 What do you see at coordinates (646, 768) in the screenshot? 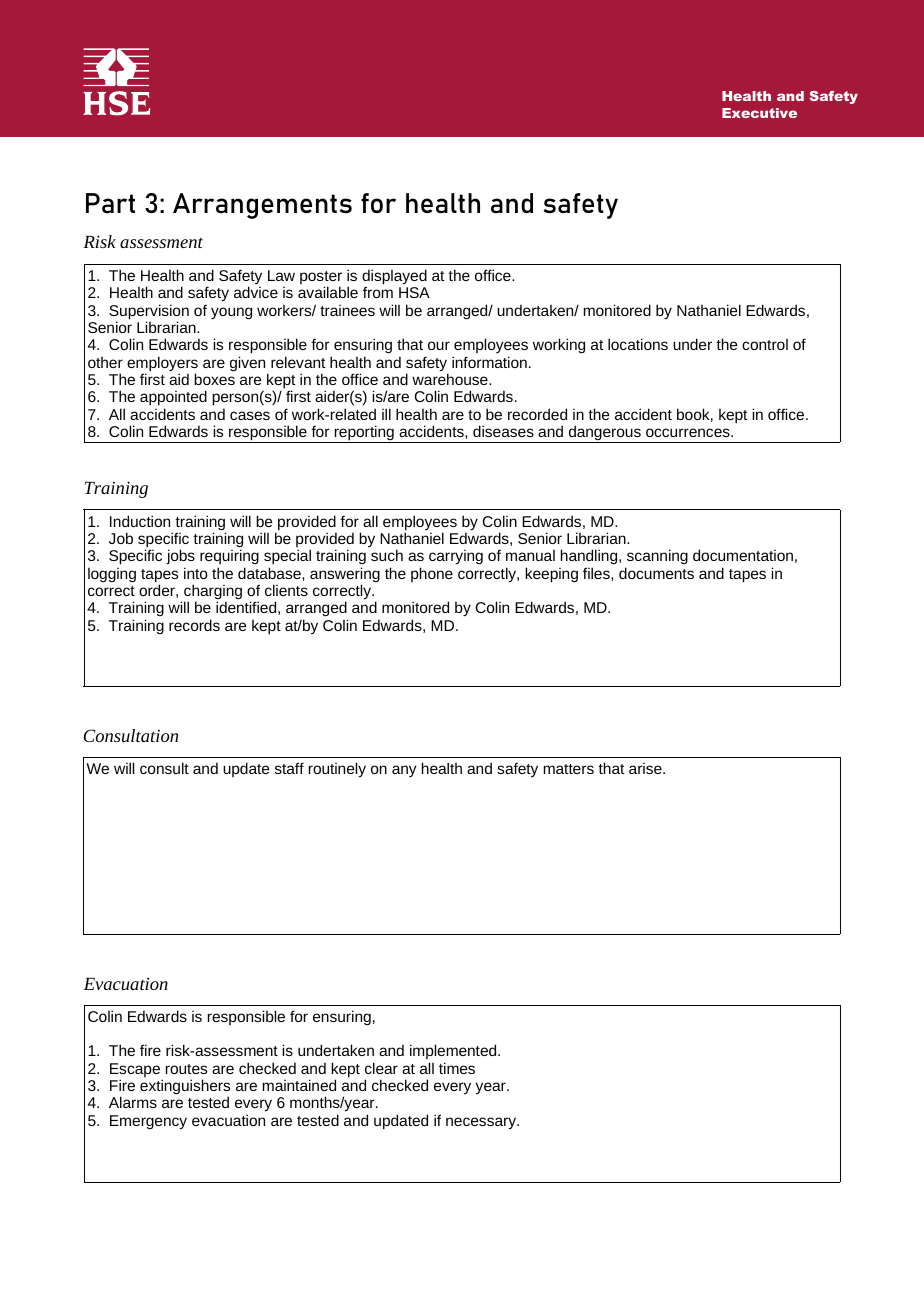
I see `arise` at bounding box center [646, 768].
